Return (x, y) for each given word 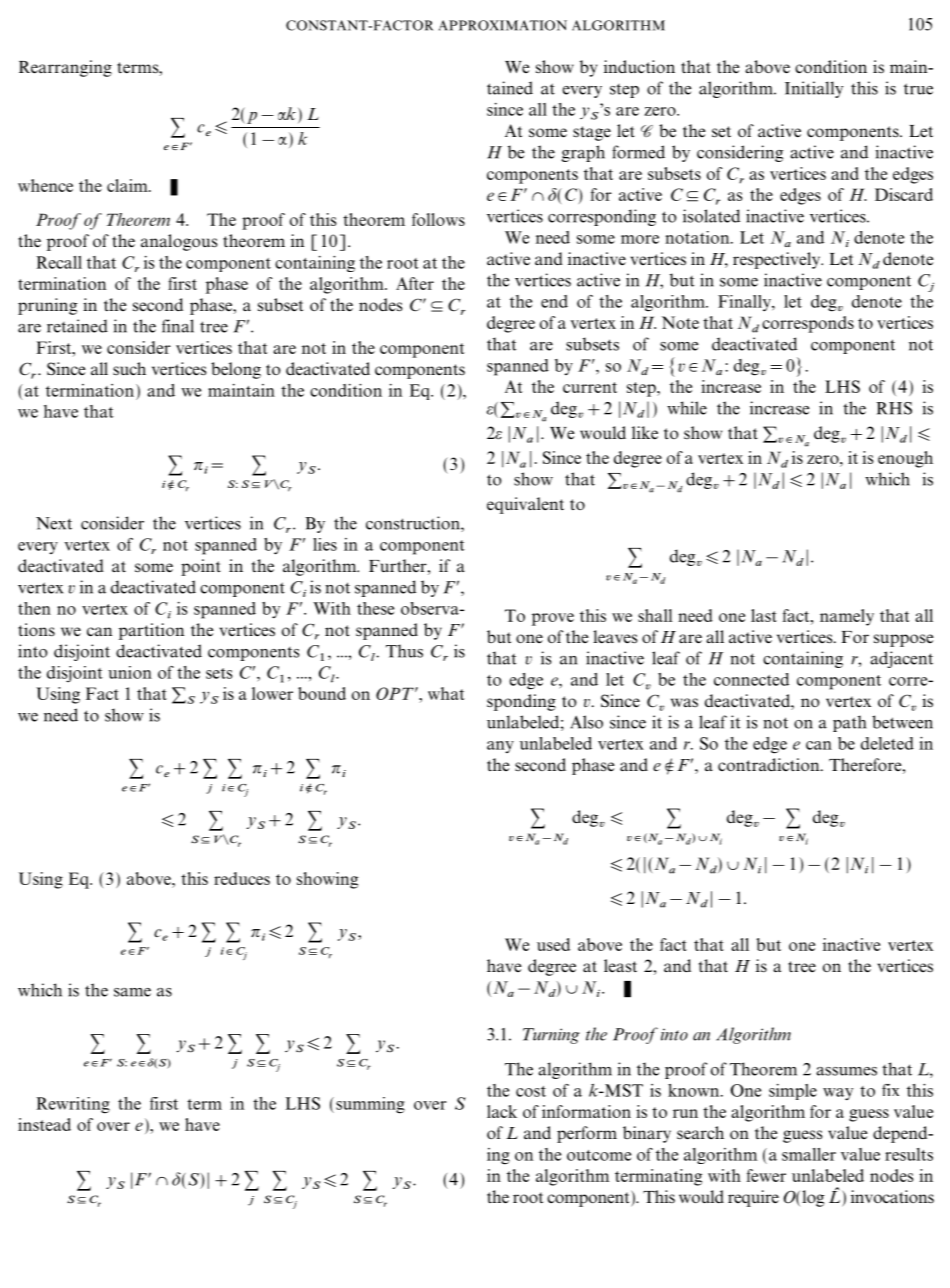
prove (553, 619)
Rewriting (73, 1105)
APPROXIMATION (503, 25)
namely (847, 617)
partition (151, 631)
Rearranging (65, 68)
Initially (814, 89)
